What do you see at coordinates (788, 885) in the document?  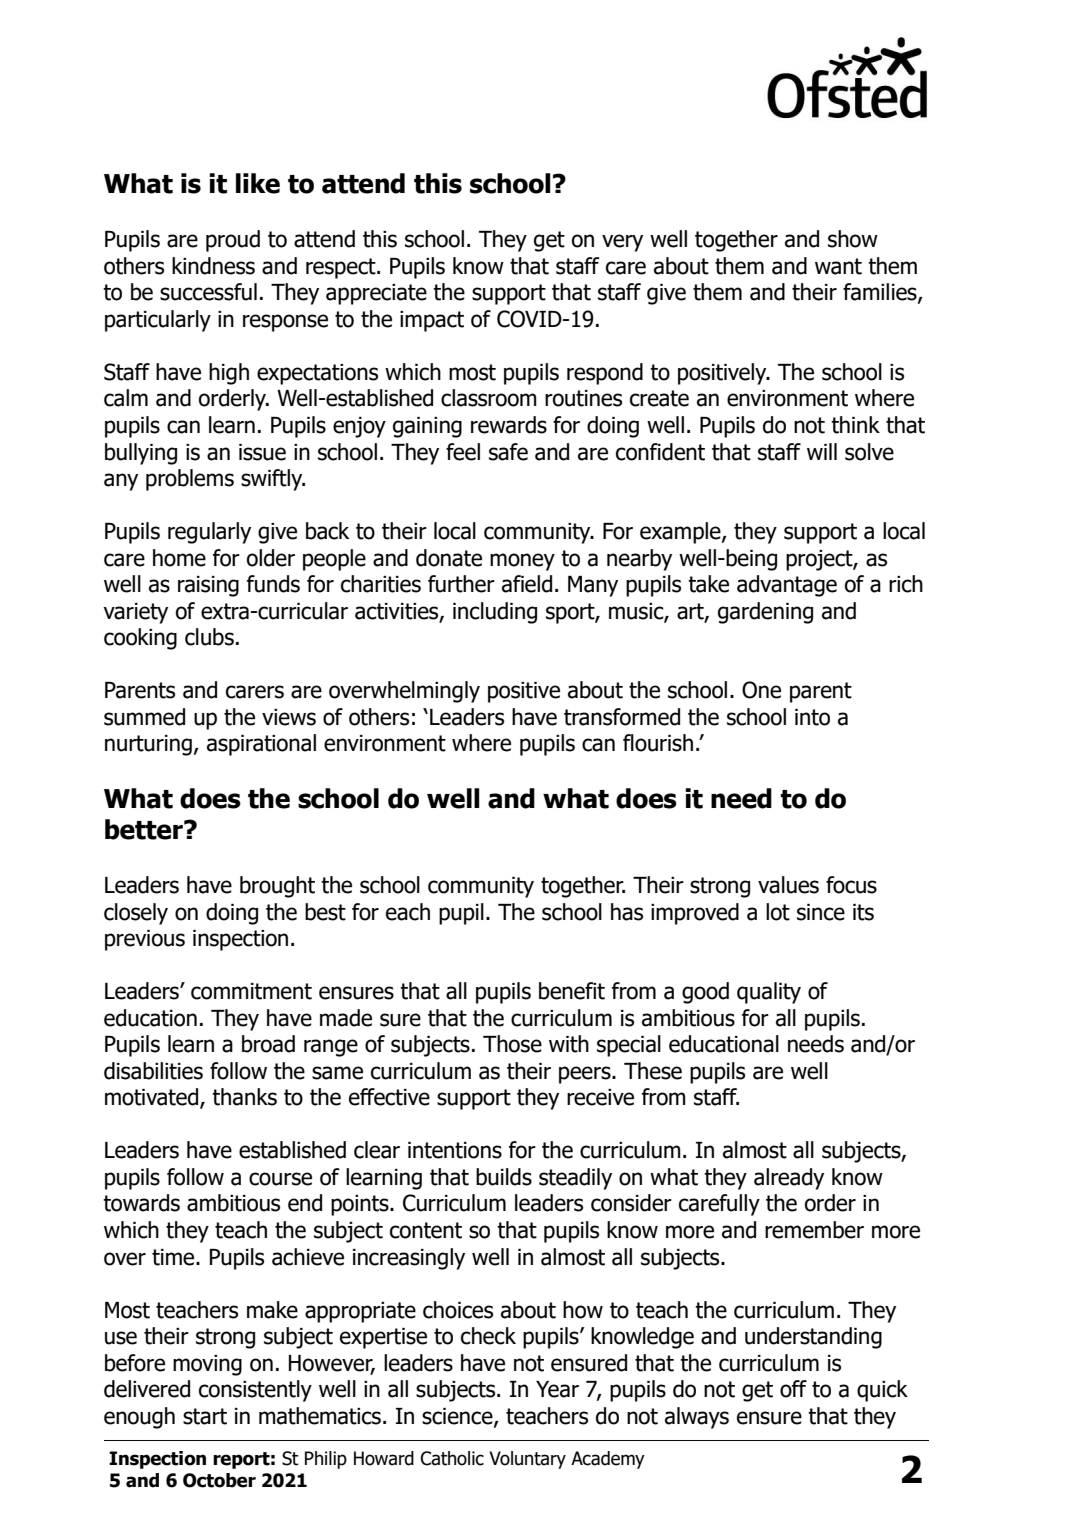 I see `values` at bounding box center [788, 885].
